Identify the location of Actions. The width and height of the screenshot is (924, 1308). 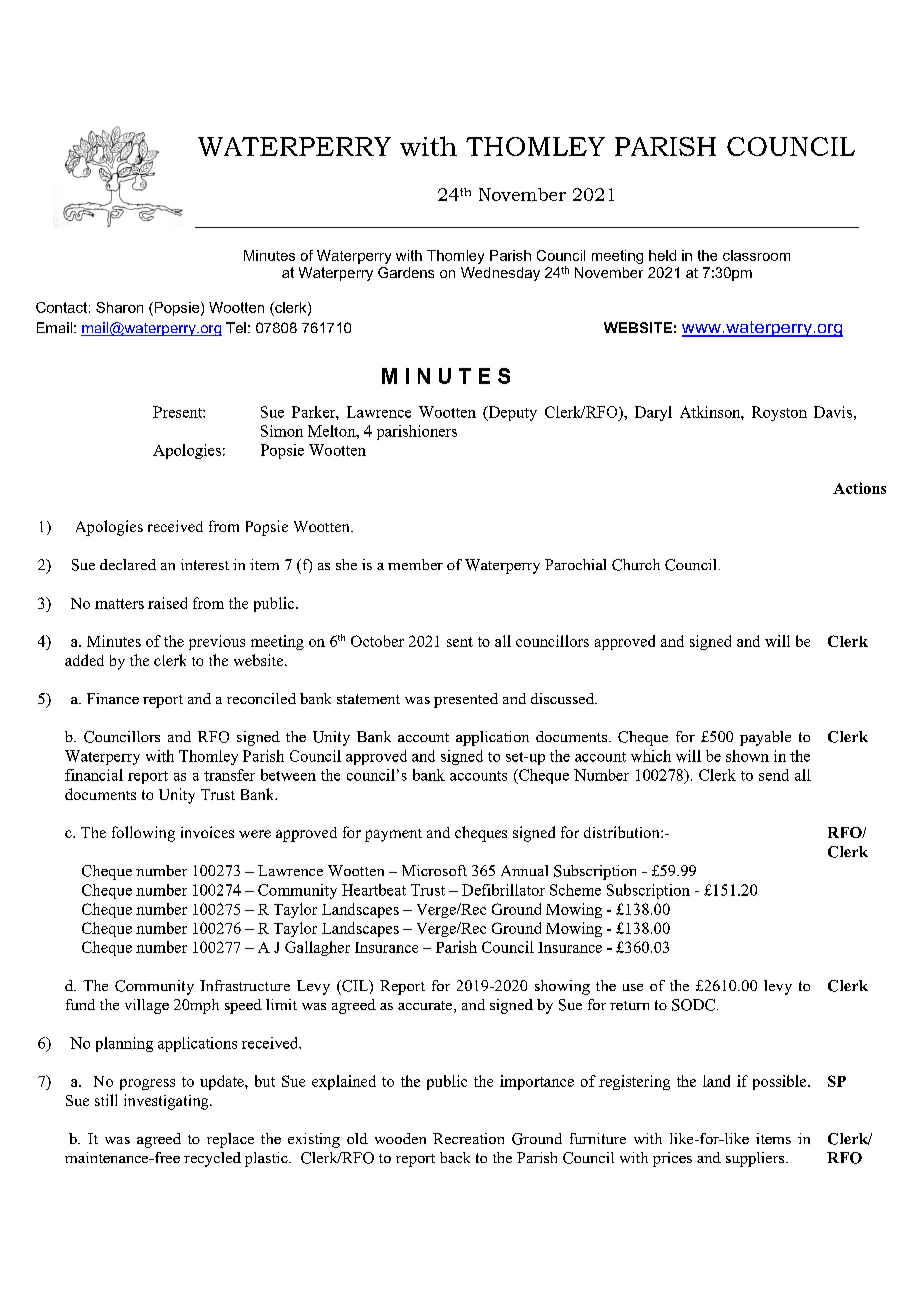
(859, 488).
